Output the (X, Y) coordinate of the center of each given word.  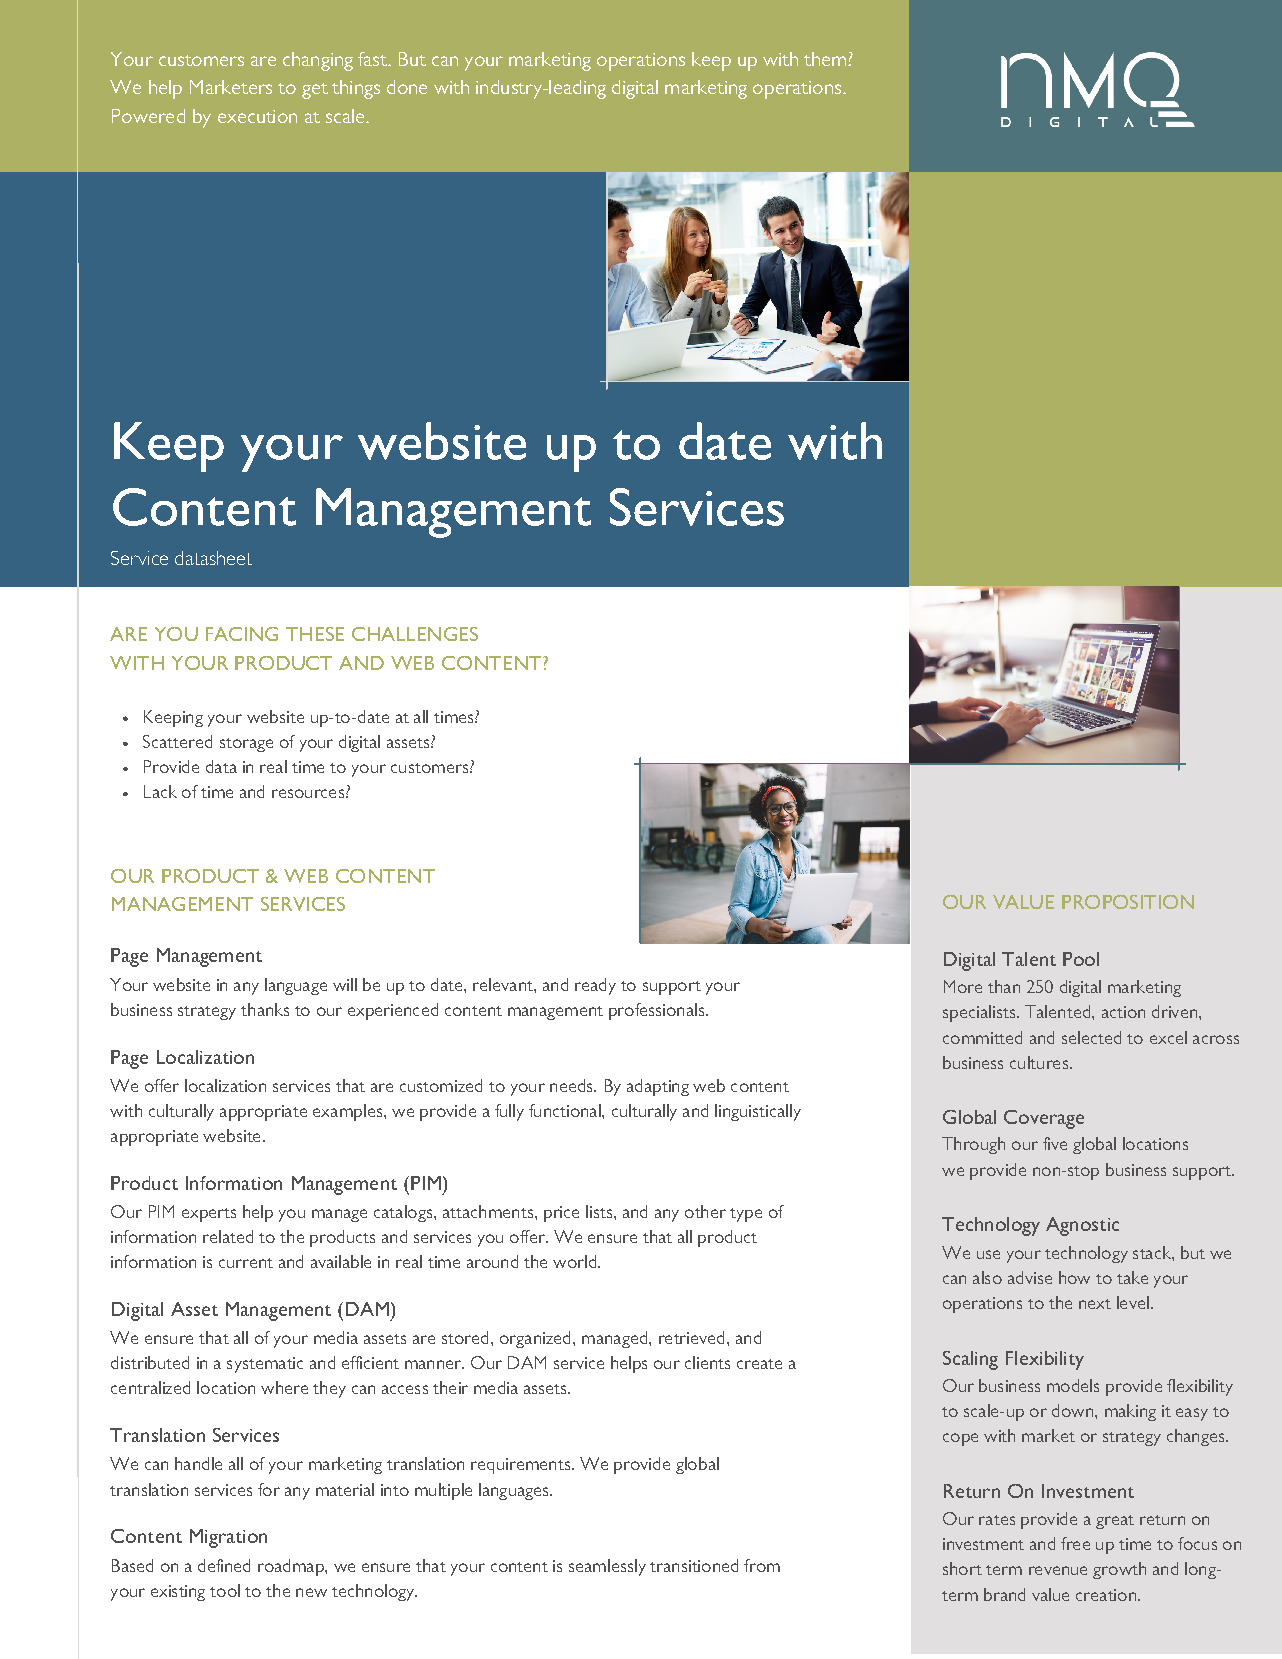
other (705, 1211)
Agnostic (1082, 1226)
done (407, 87)
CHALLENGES (415, 634)
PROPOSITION (1128, 902)
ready (595, 986)
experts (209, 1215)
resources (308, 793)
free (1075, 1543)
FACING (242, 634)
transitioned (694, 1565)
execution (257, 116)
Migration (228, 1538)
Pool (1081, 959)
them (826, 59)
